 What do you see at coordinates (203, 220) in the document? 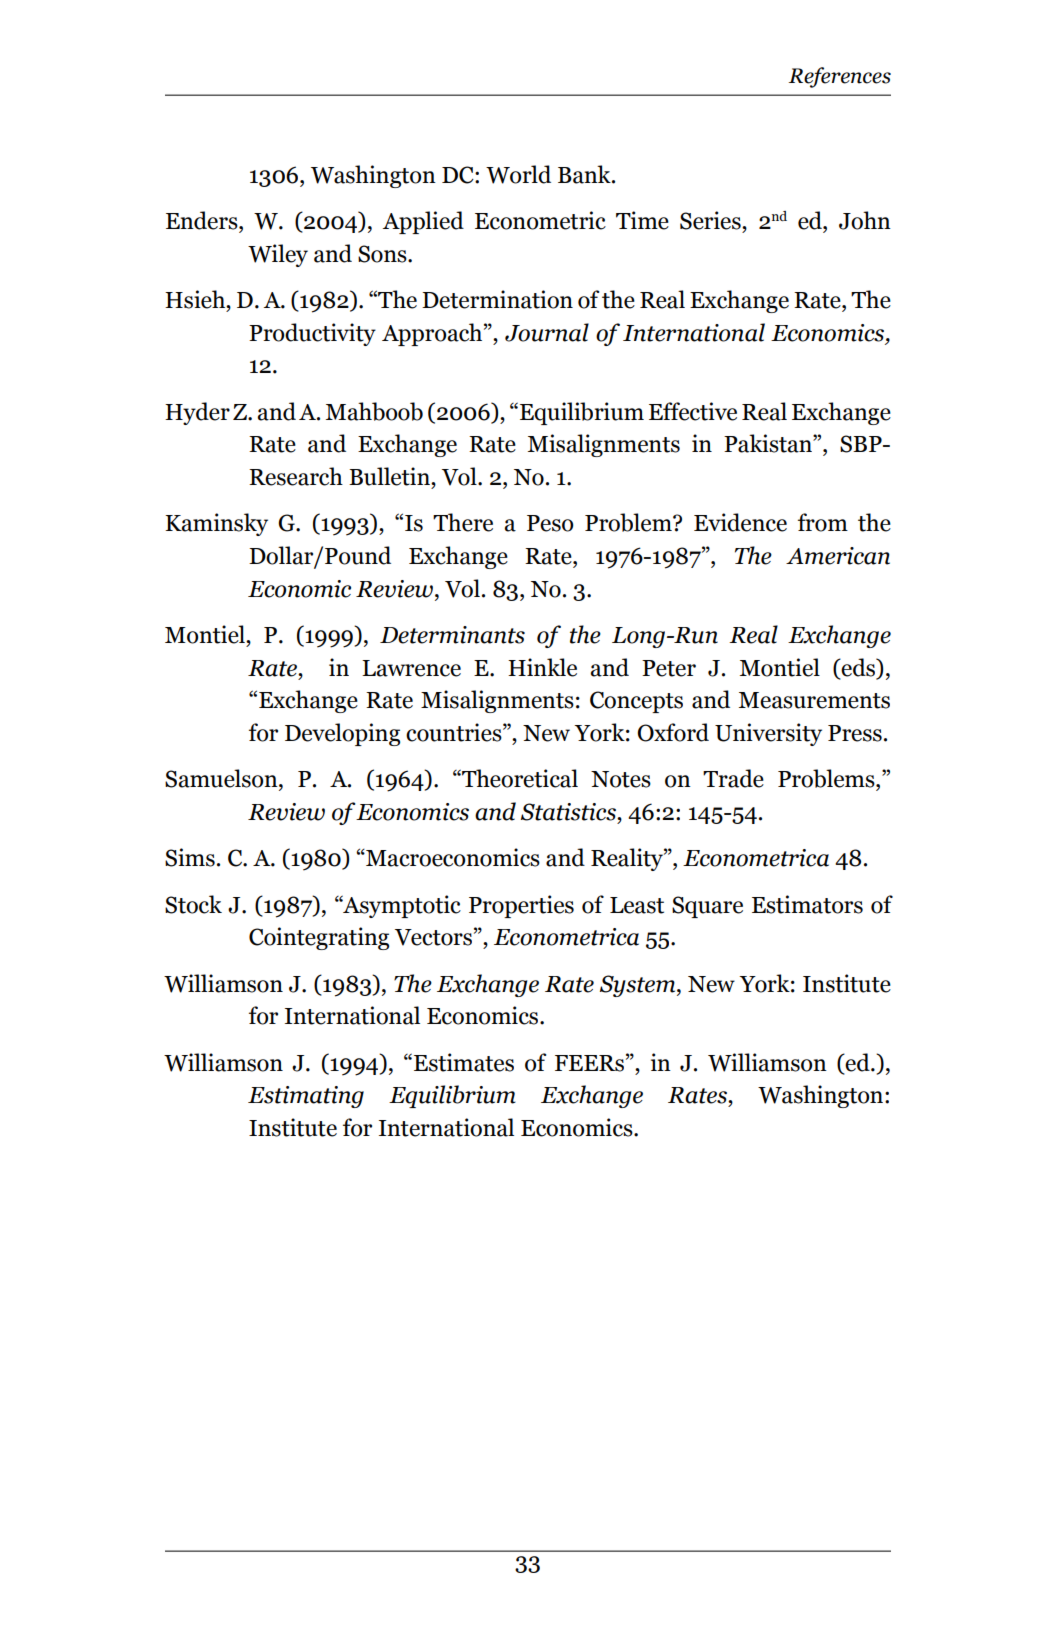
I see `Enders` at bounding box center [203, 220].
